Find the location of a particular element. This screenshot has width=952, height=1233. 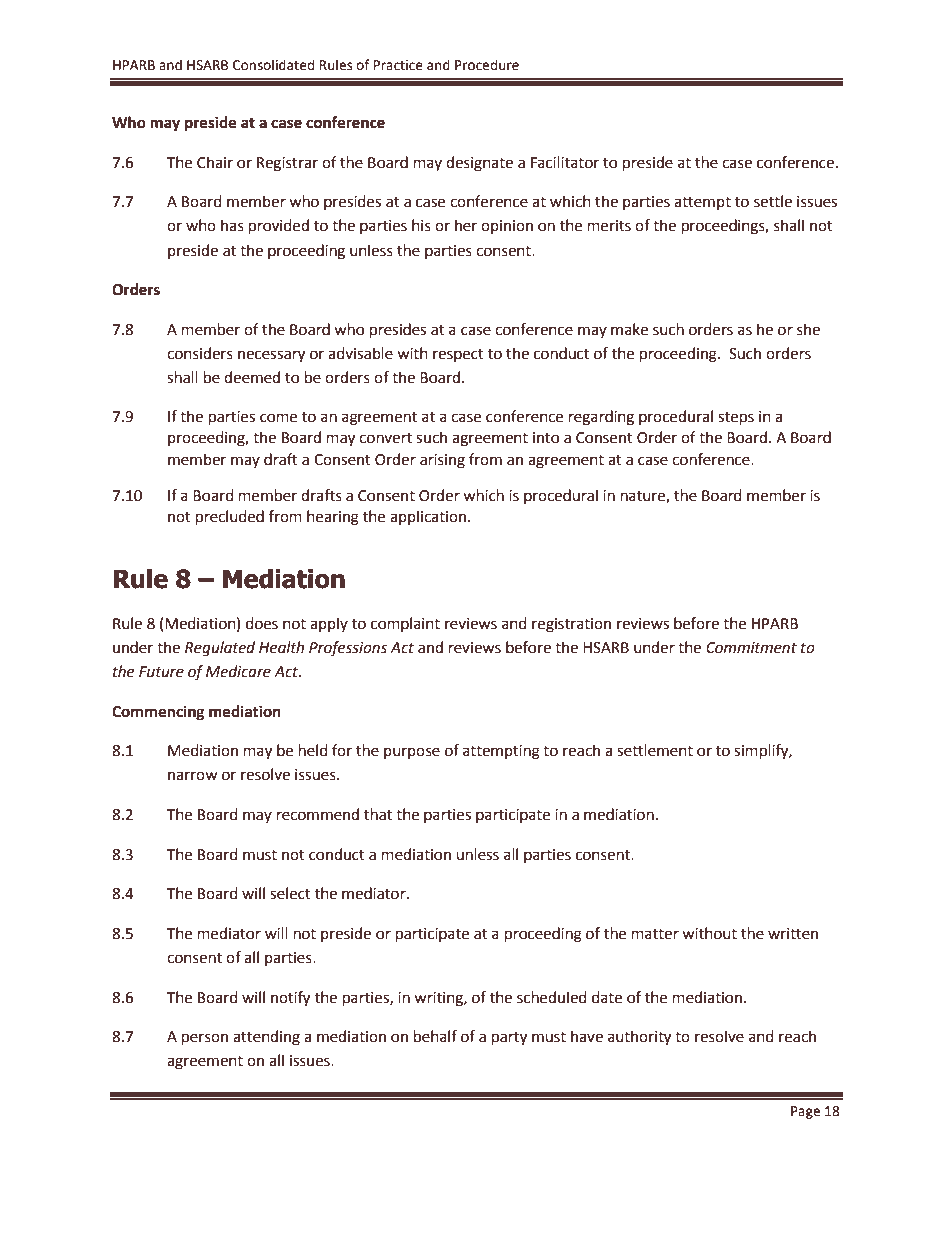

Chair is located at coordinates (215, 162).
